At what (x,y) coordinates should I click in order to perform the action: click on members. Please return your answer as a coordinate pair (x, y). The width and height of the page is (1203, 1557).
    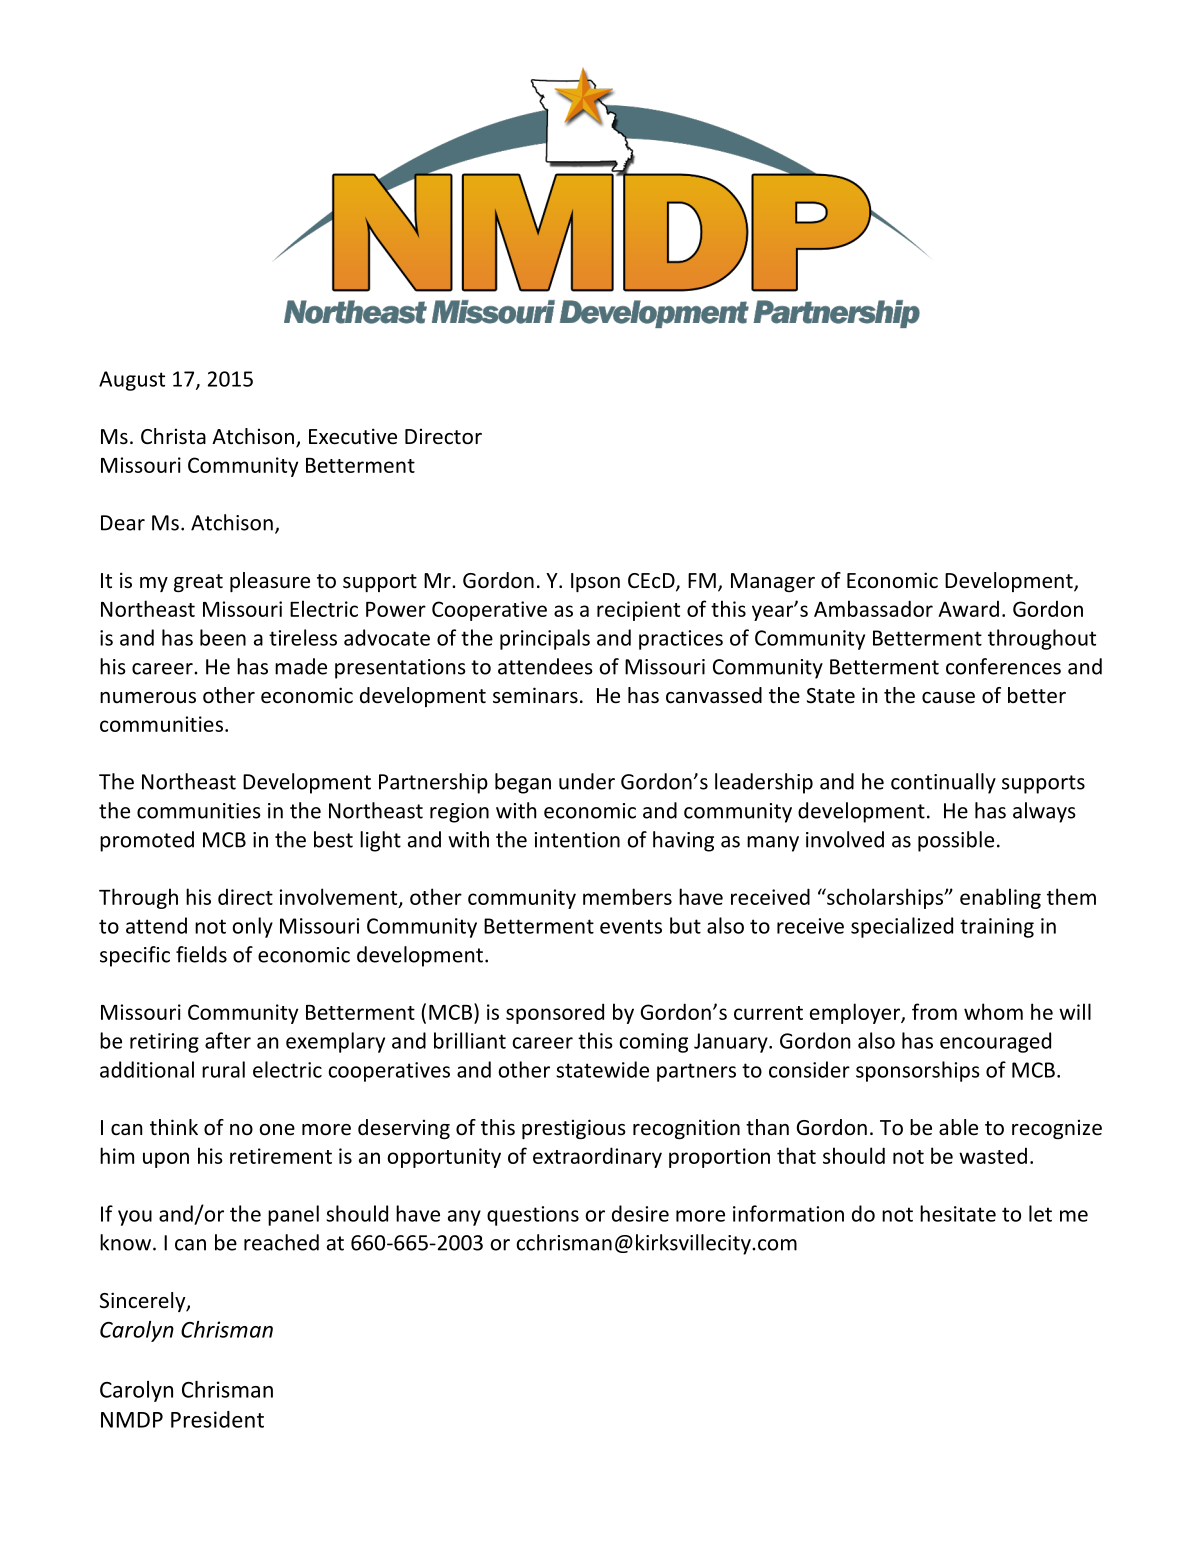
    Looking at the image, I should click on (627, 896).
